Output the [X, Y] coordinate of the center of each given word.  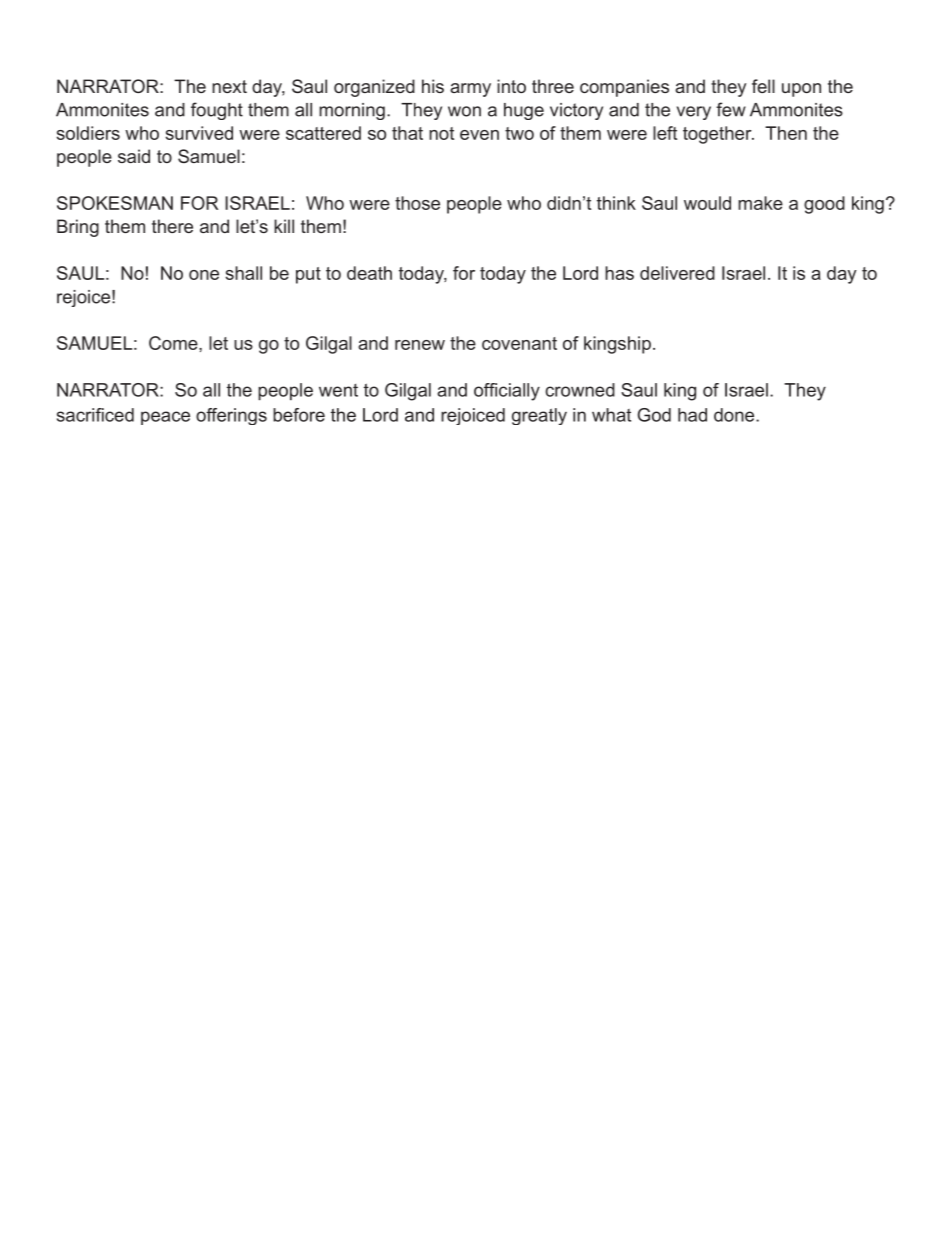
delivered [677, 273]
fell [763, 86]
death [369, 273]
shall [244, 273]
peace [165, 418]
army [470, 90]
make [760, 203]
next [229, 86]
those [417, 203]
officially [507, 392]
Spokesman [115, 203]
